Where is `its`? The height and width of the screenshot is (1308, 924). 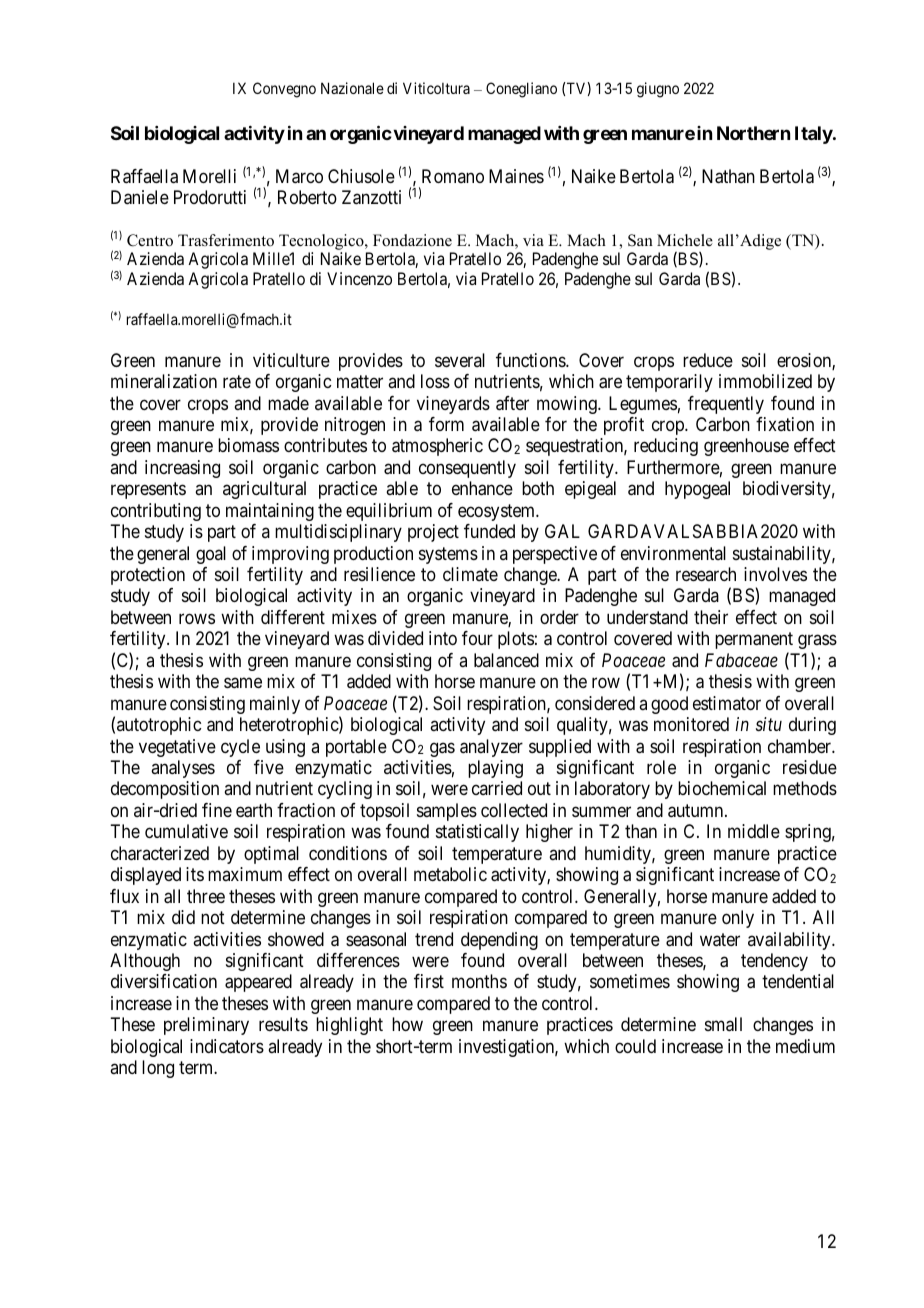 its is located at coordinates (195, 874).
